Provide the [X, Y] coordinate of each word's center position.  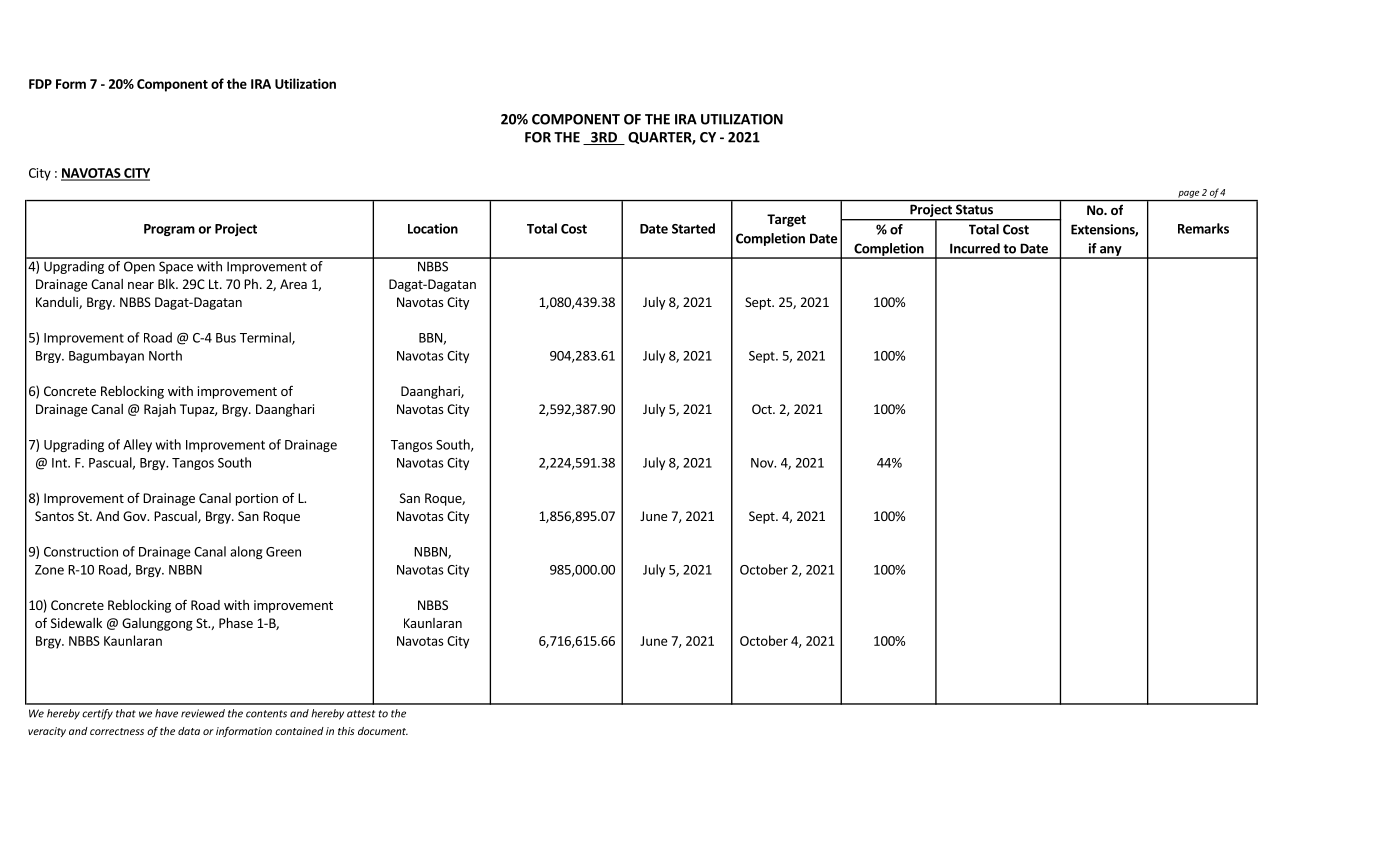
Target [786, 220]
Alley [137, 445]
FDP [40, 84]
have [166, 713]
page [1188, 194]
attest [361, 714]
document [383, 731]
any [1111, 252]
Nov [763, 463]
